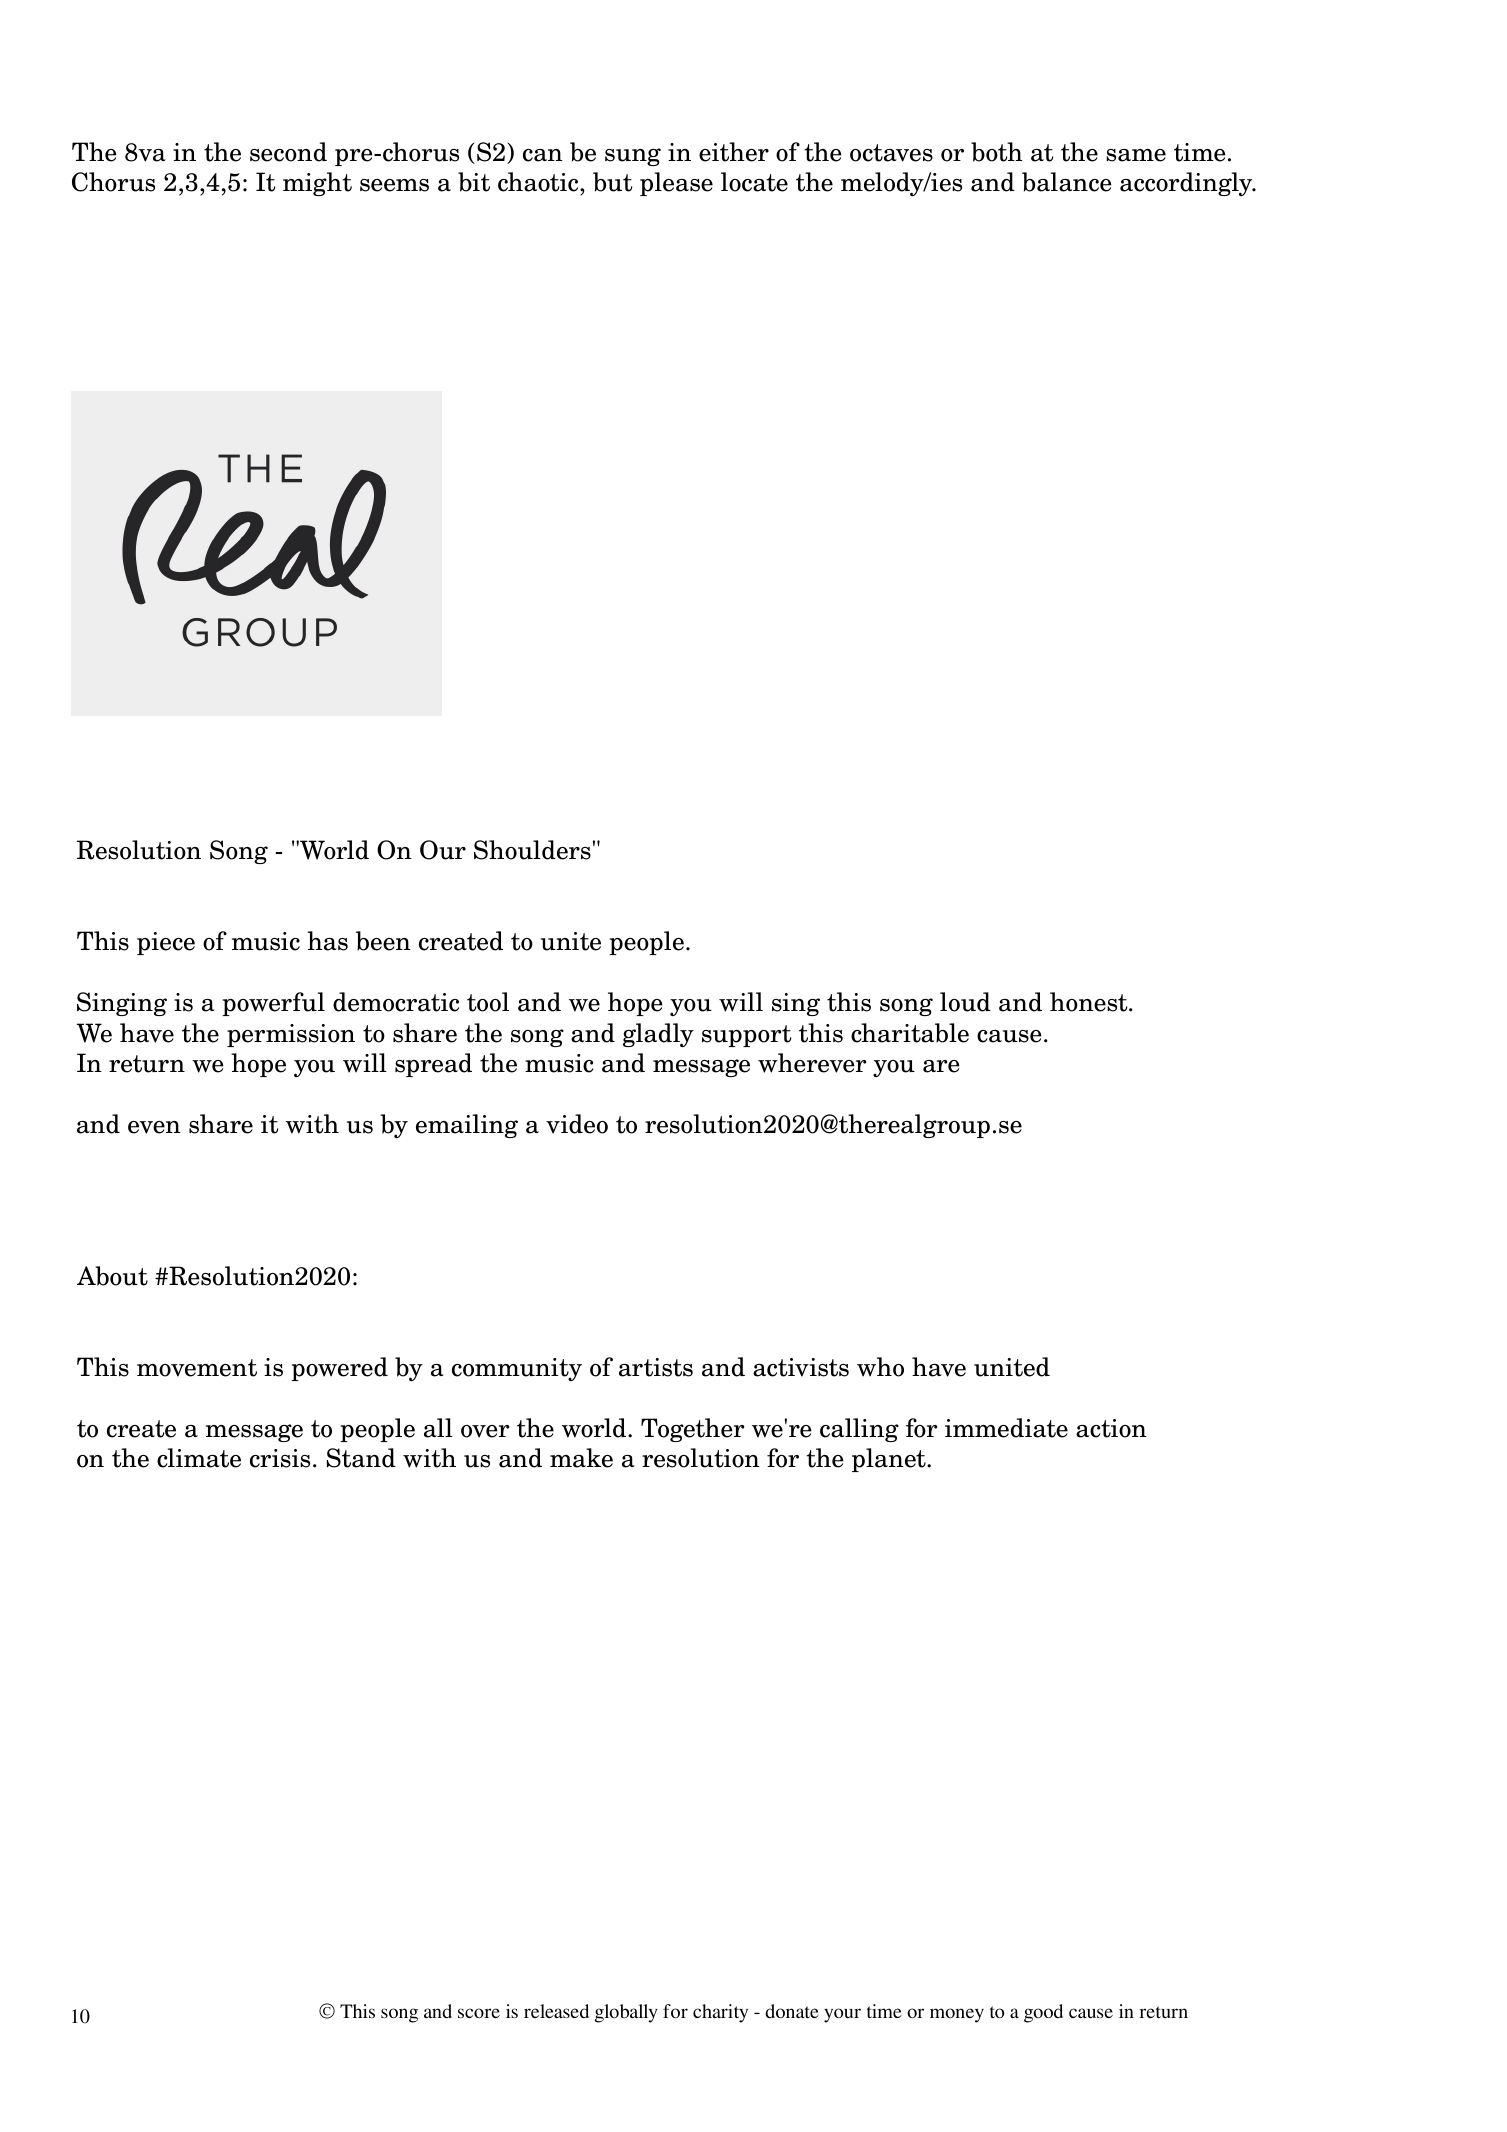  I want to click on balance, so click(1067, 182).
